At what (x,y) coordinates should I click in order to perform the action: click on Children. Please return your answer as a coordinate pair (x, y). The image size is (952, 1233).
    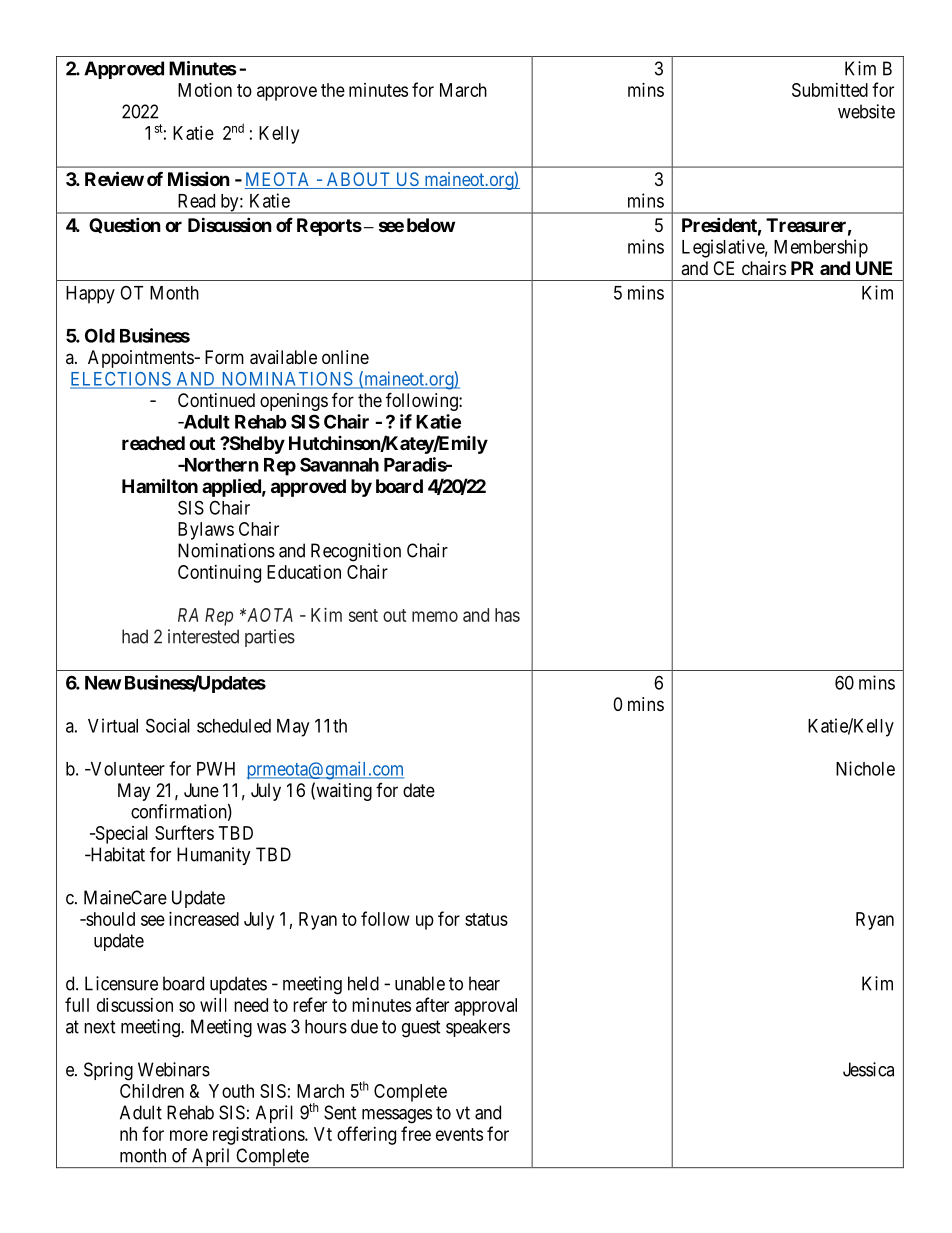
    Looking at the image, I should click on (152, 1091).
